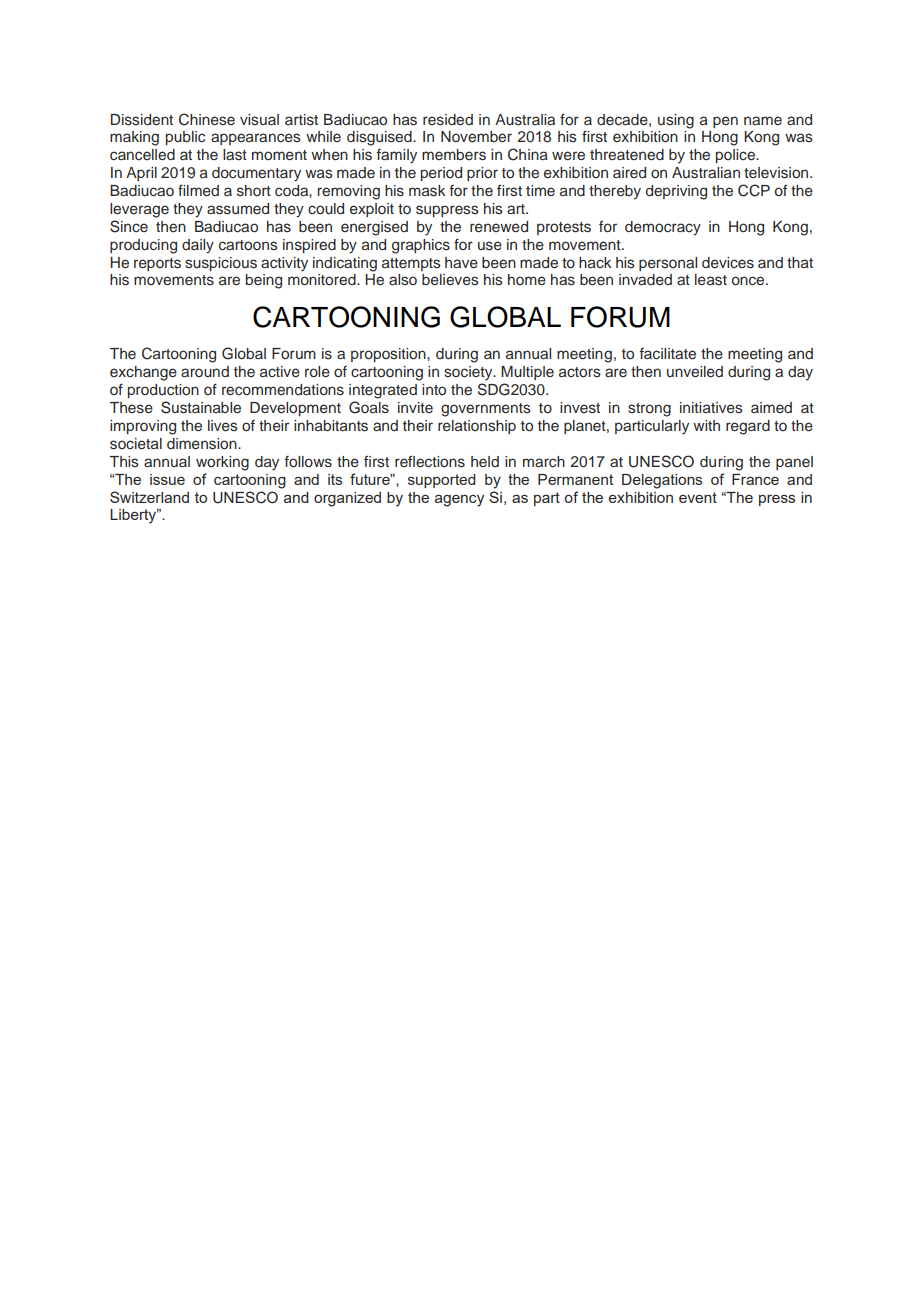  I want to click on initiatives, so click(711, 408).
